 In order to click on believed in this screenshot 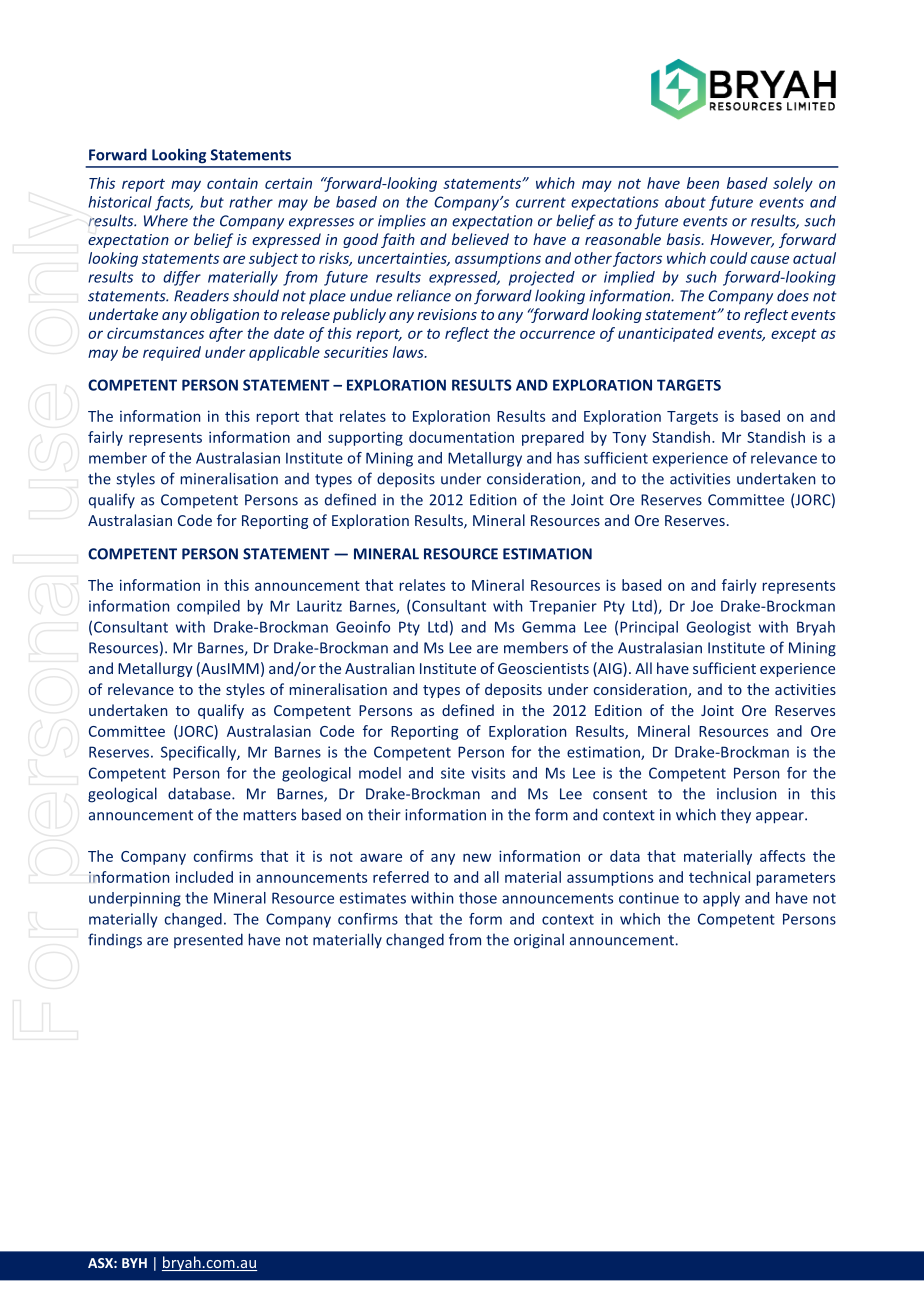, I will do `click(480, 239)`.
